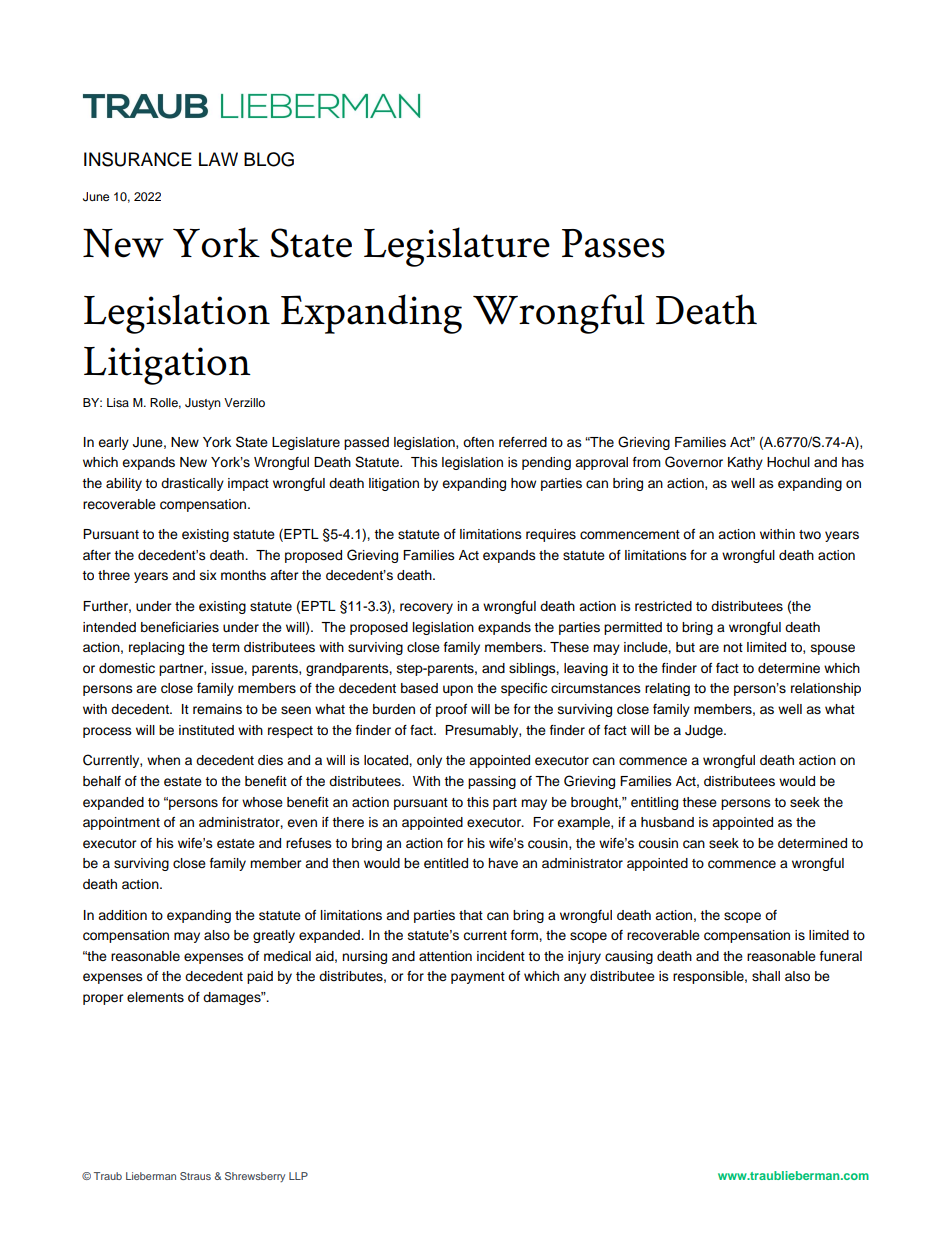 Image resolution: width=952 pixels, height=1233 pixels. I want to click on that, so click(471, 915).
